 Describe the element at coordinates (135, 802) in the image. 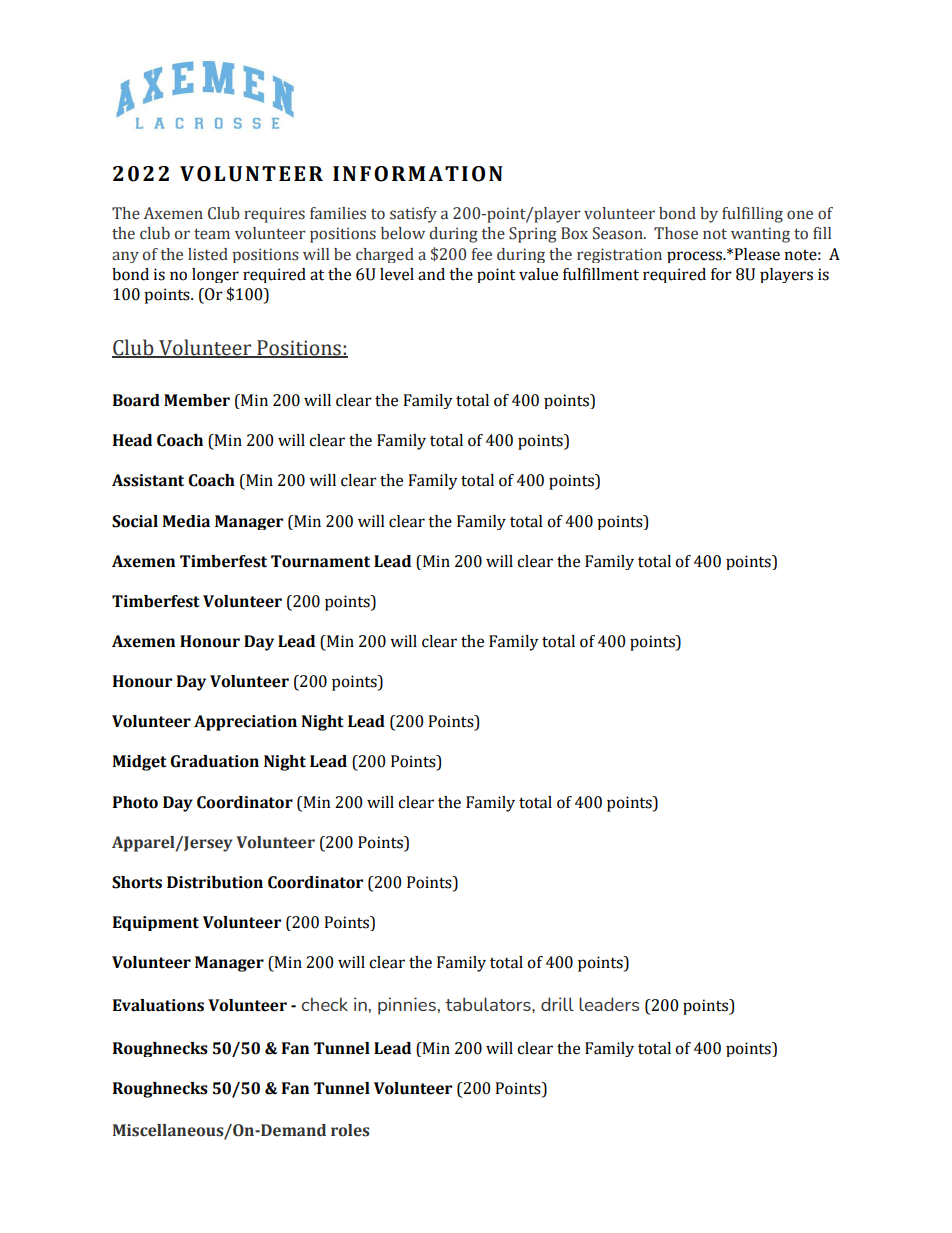

I see `Photo` at that location.
